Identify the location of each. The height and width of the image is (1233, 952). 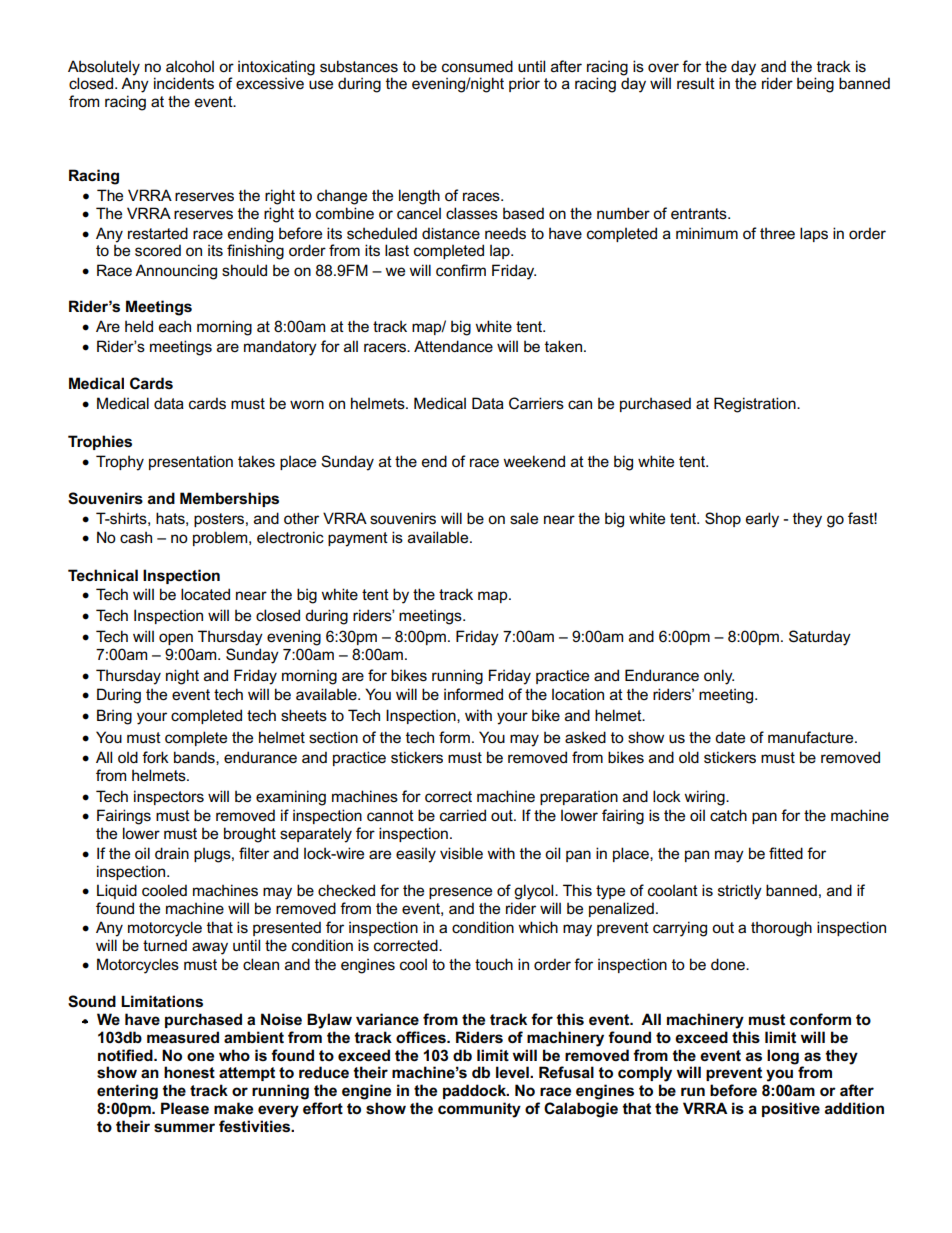
(175, 326).
